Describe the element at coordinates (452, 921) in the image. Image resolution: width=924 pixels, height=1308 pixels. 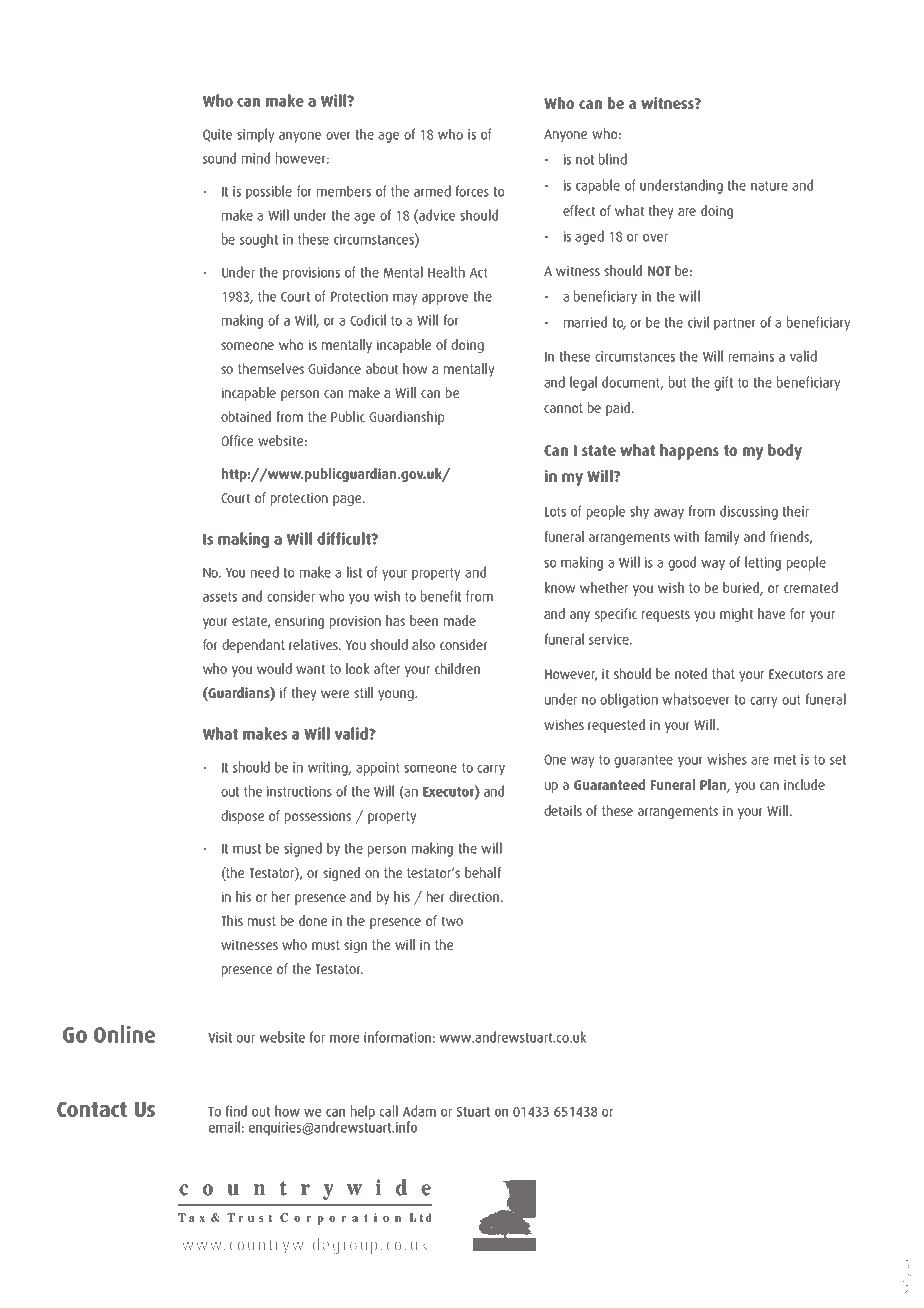
I see `two` at that location.
